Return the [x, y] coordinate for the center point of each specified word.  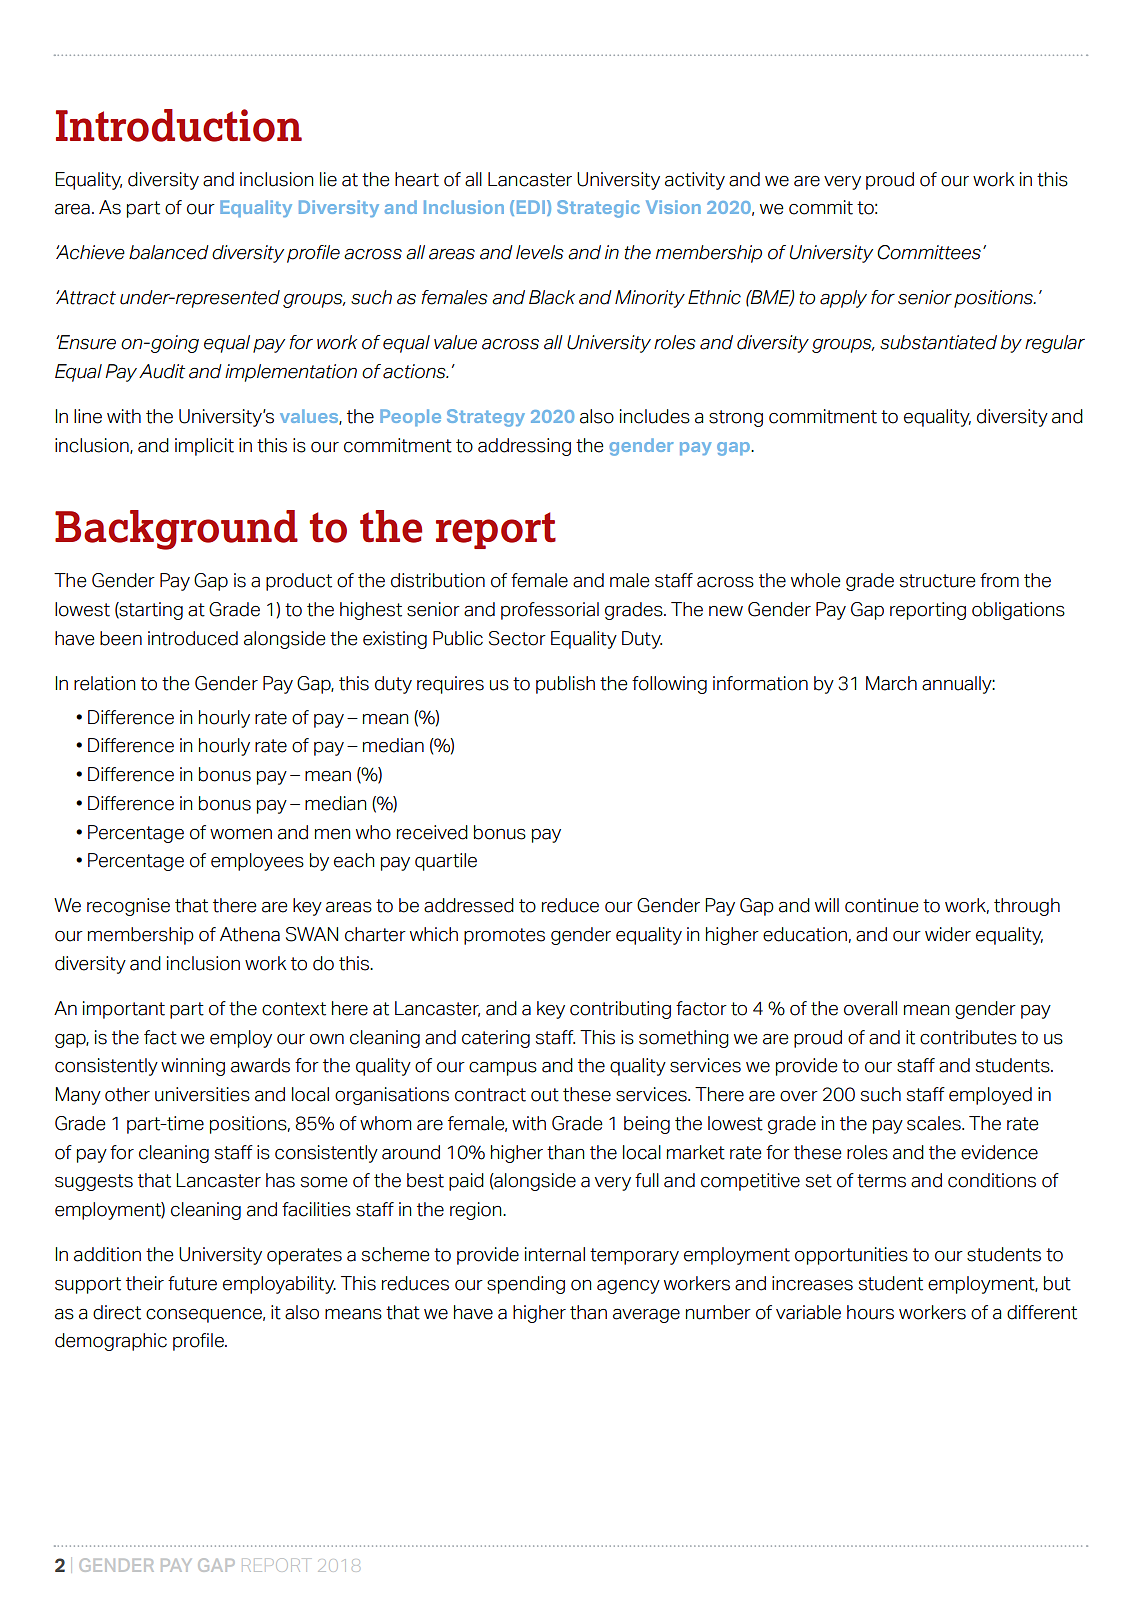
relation [104, 683]
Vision [673, 207]
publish [565, 685]
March [891, 683]
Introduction [179, 125]
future [192, 1283]
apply [843, 299]
